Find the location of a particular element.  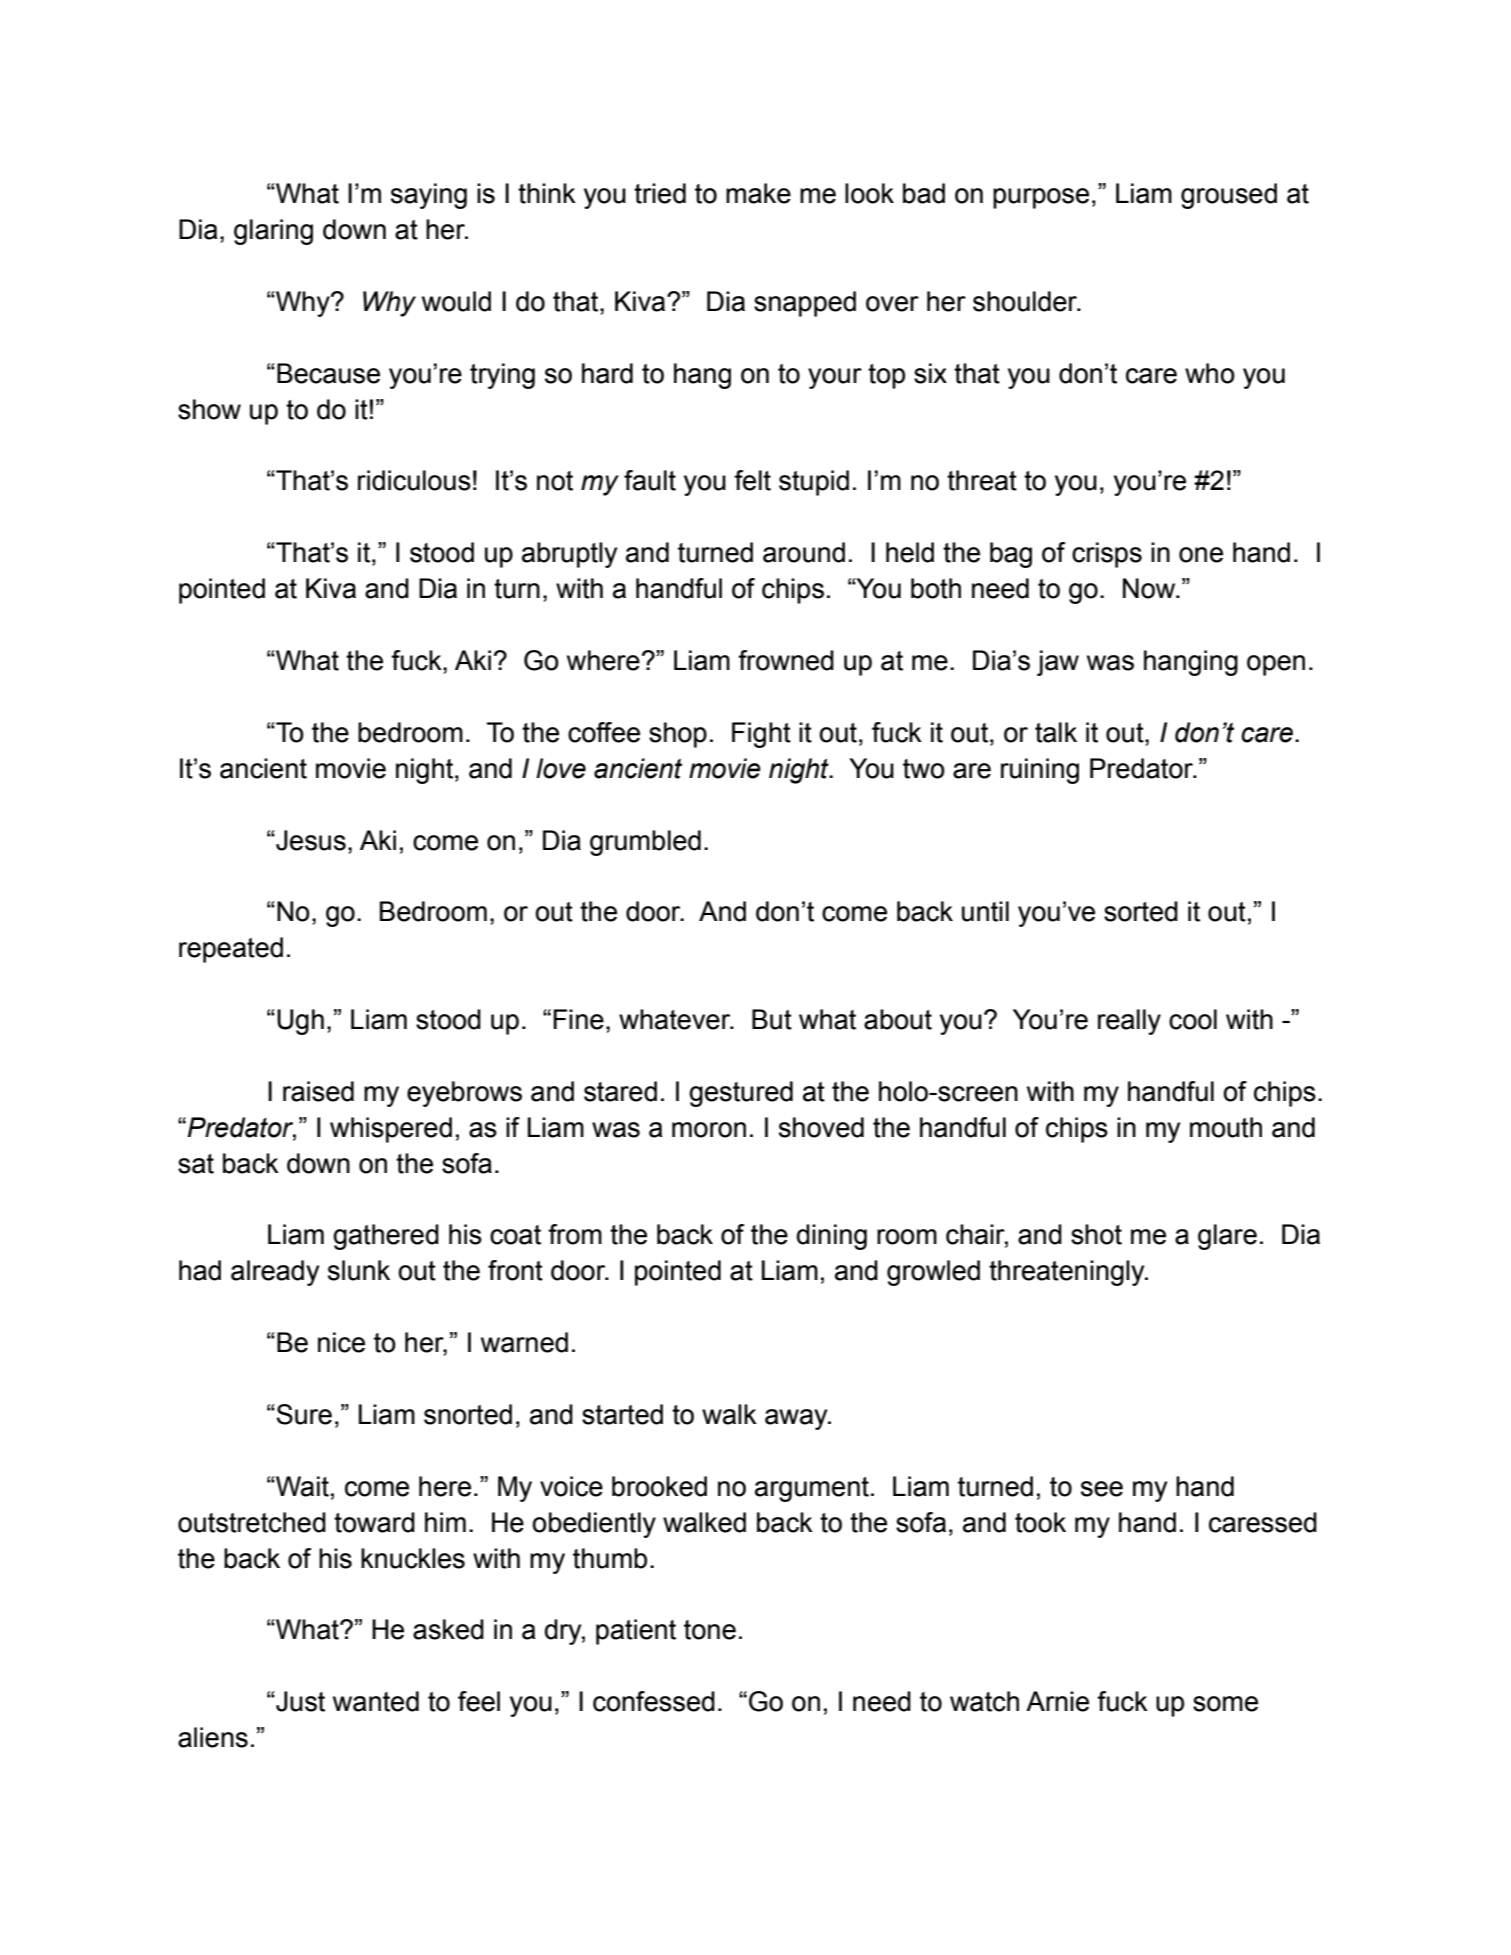

Just is located at coordinates (299, 1701).
